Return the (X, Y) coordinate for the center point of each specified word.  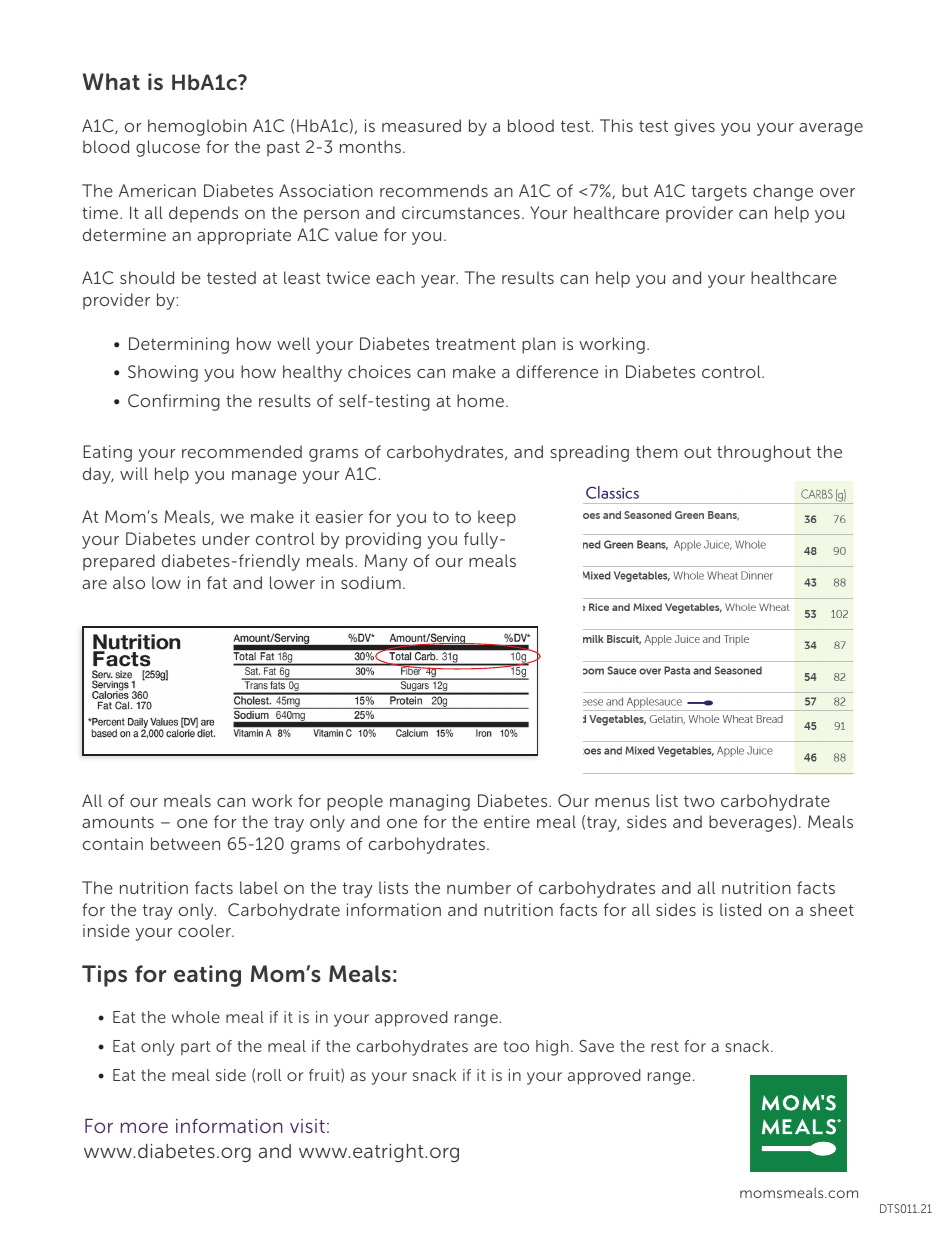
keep (497, 518)
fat (217, 582)
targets (719, 193)
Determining (179, 345)
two (699, 801)
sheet (832, 909)
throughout (764, 453)
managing (430, 802)
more (144, 1127)
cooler (206, 930)
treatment (476, 344)
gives (694, 127)
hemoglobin (197, 127)
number (479, 887)
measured (421, 125)
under (226, 538)
